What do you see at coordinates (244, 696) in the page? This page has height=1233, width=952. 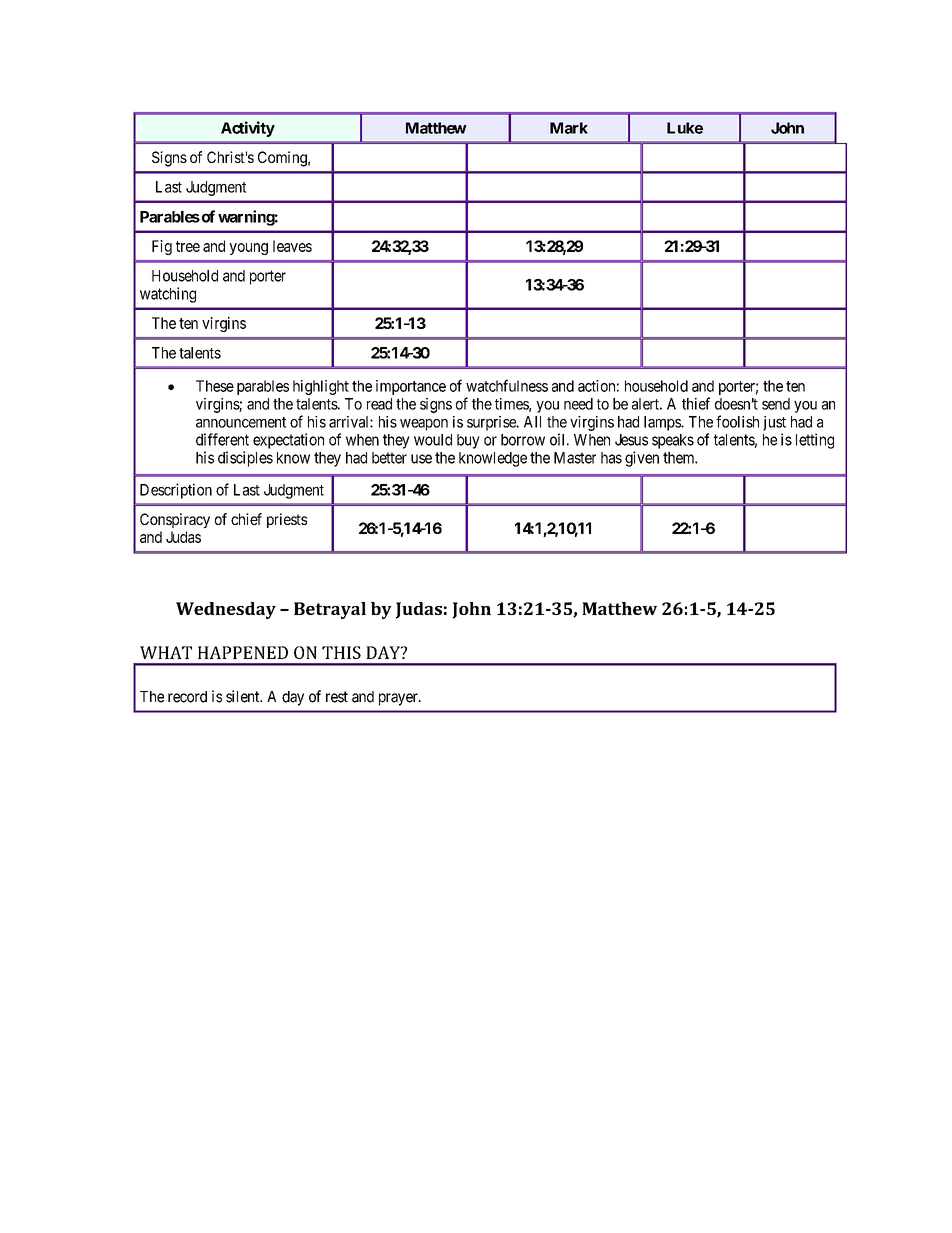 I see `silent` at bounding box center [244, 696].
